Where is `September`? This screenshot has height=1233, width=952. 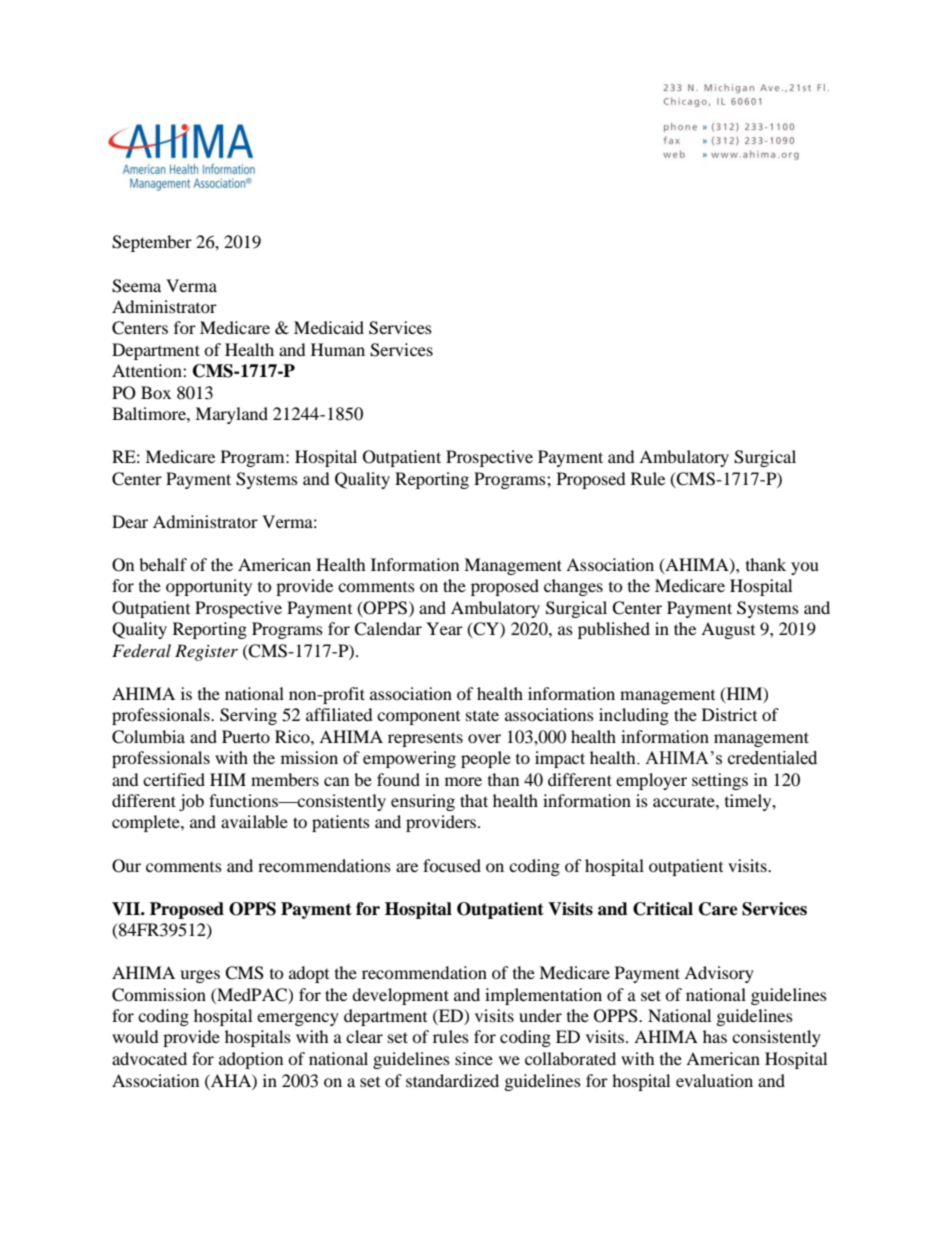 September is located at coordinates (152, 243).
